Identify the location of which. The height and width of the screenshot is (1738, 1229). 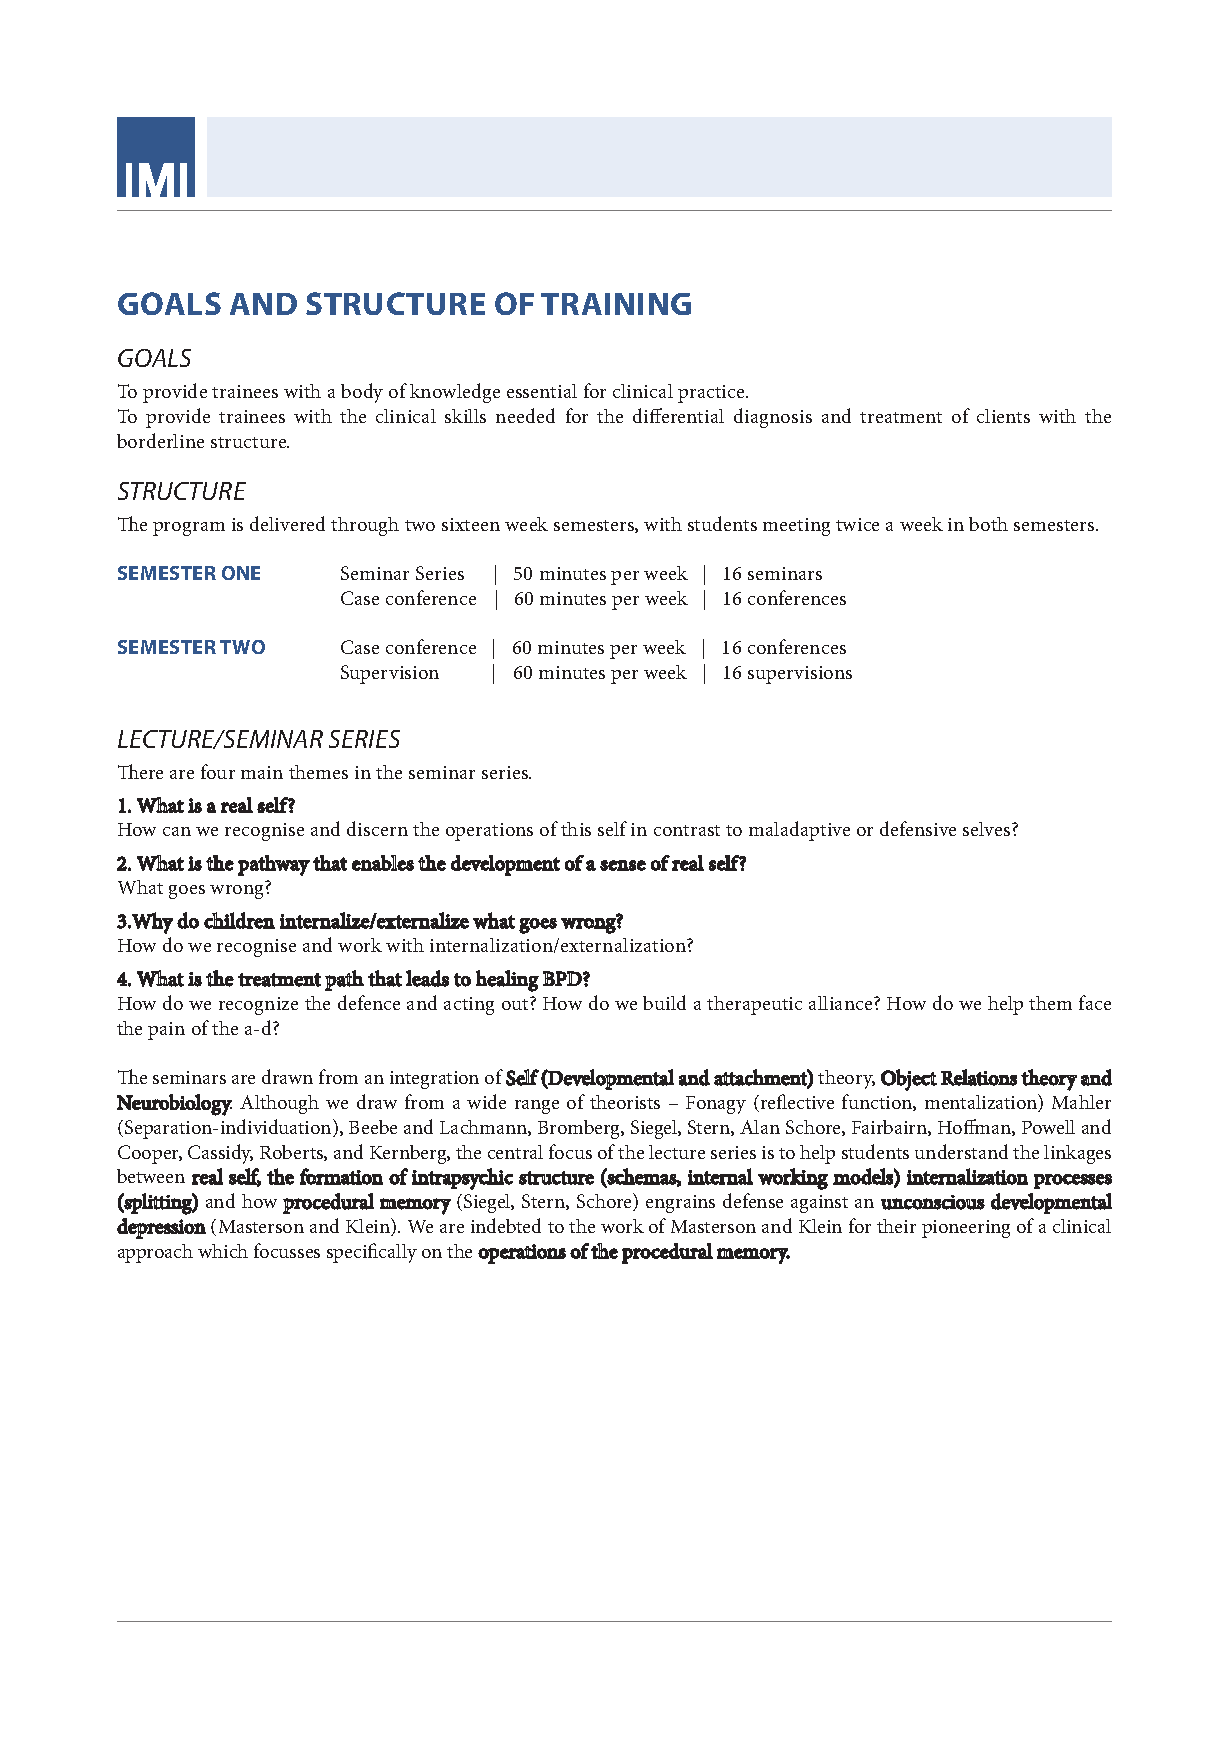
(223, 1251).
